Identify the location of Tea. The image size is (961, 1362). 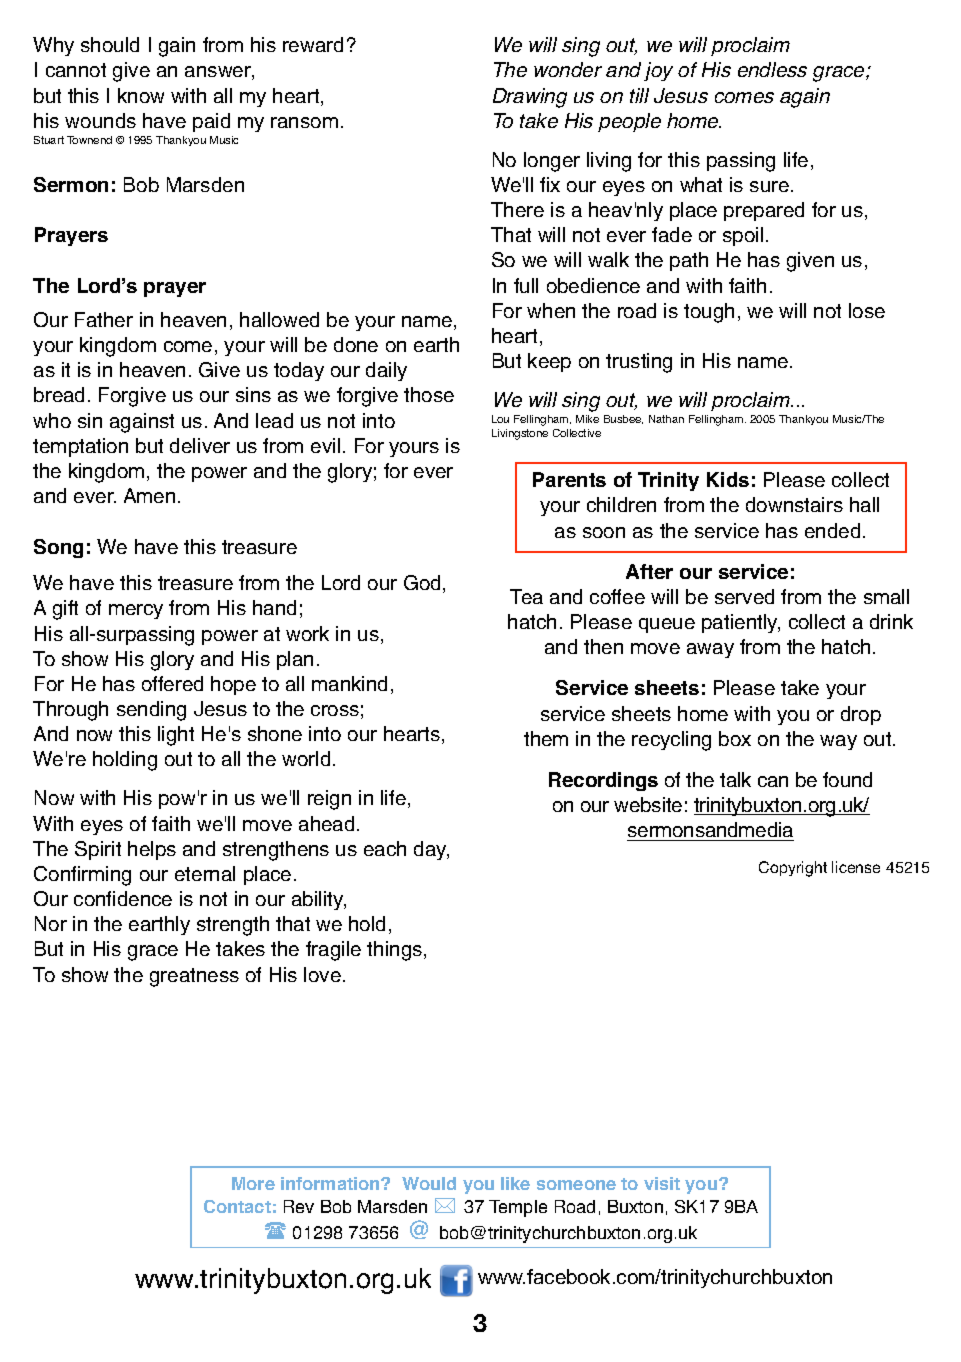
(526, 596).
